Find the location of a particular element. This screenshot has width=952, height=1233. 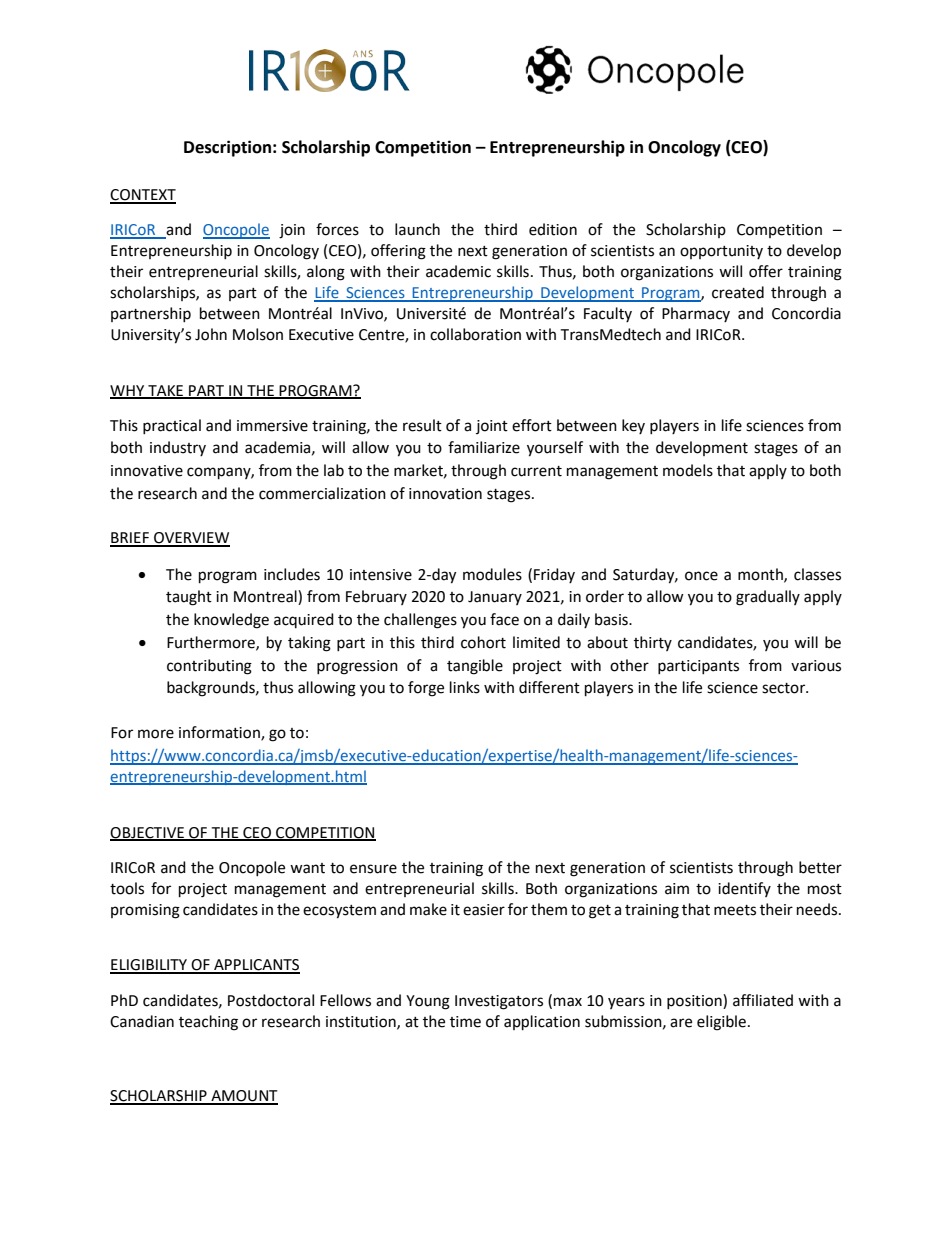

contributing is located at coordinates (209, 667).
